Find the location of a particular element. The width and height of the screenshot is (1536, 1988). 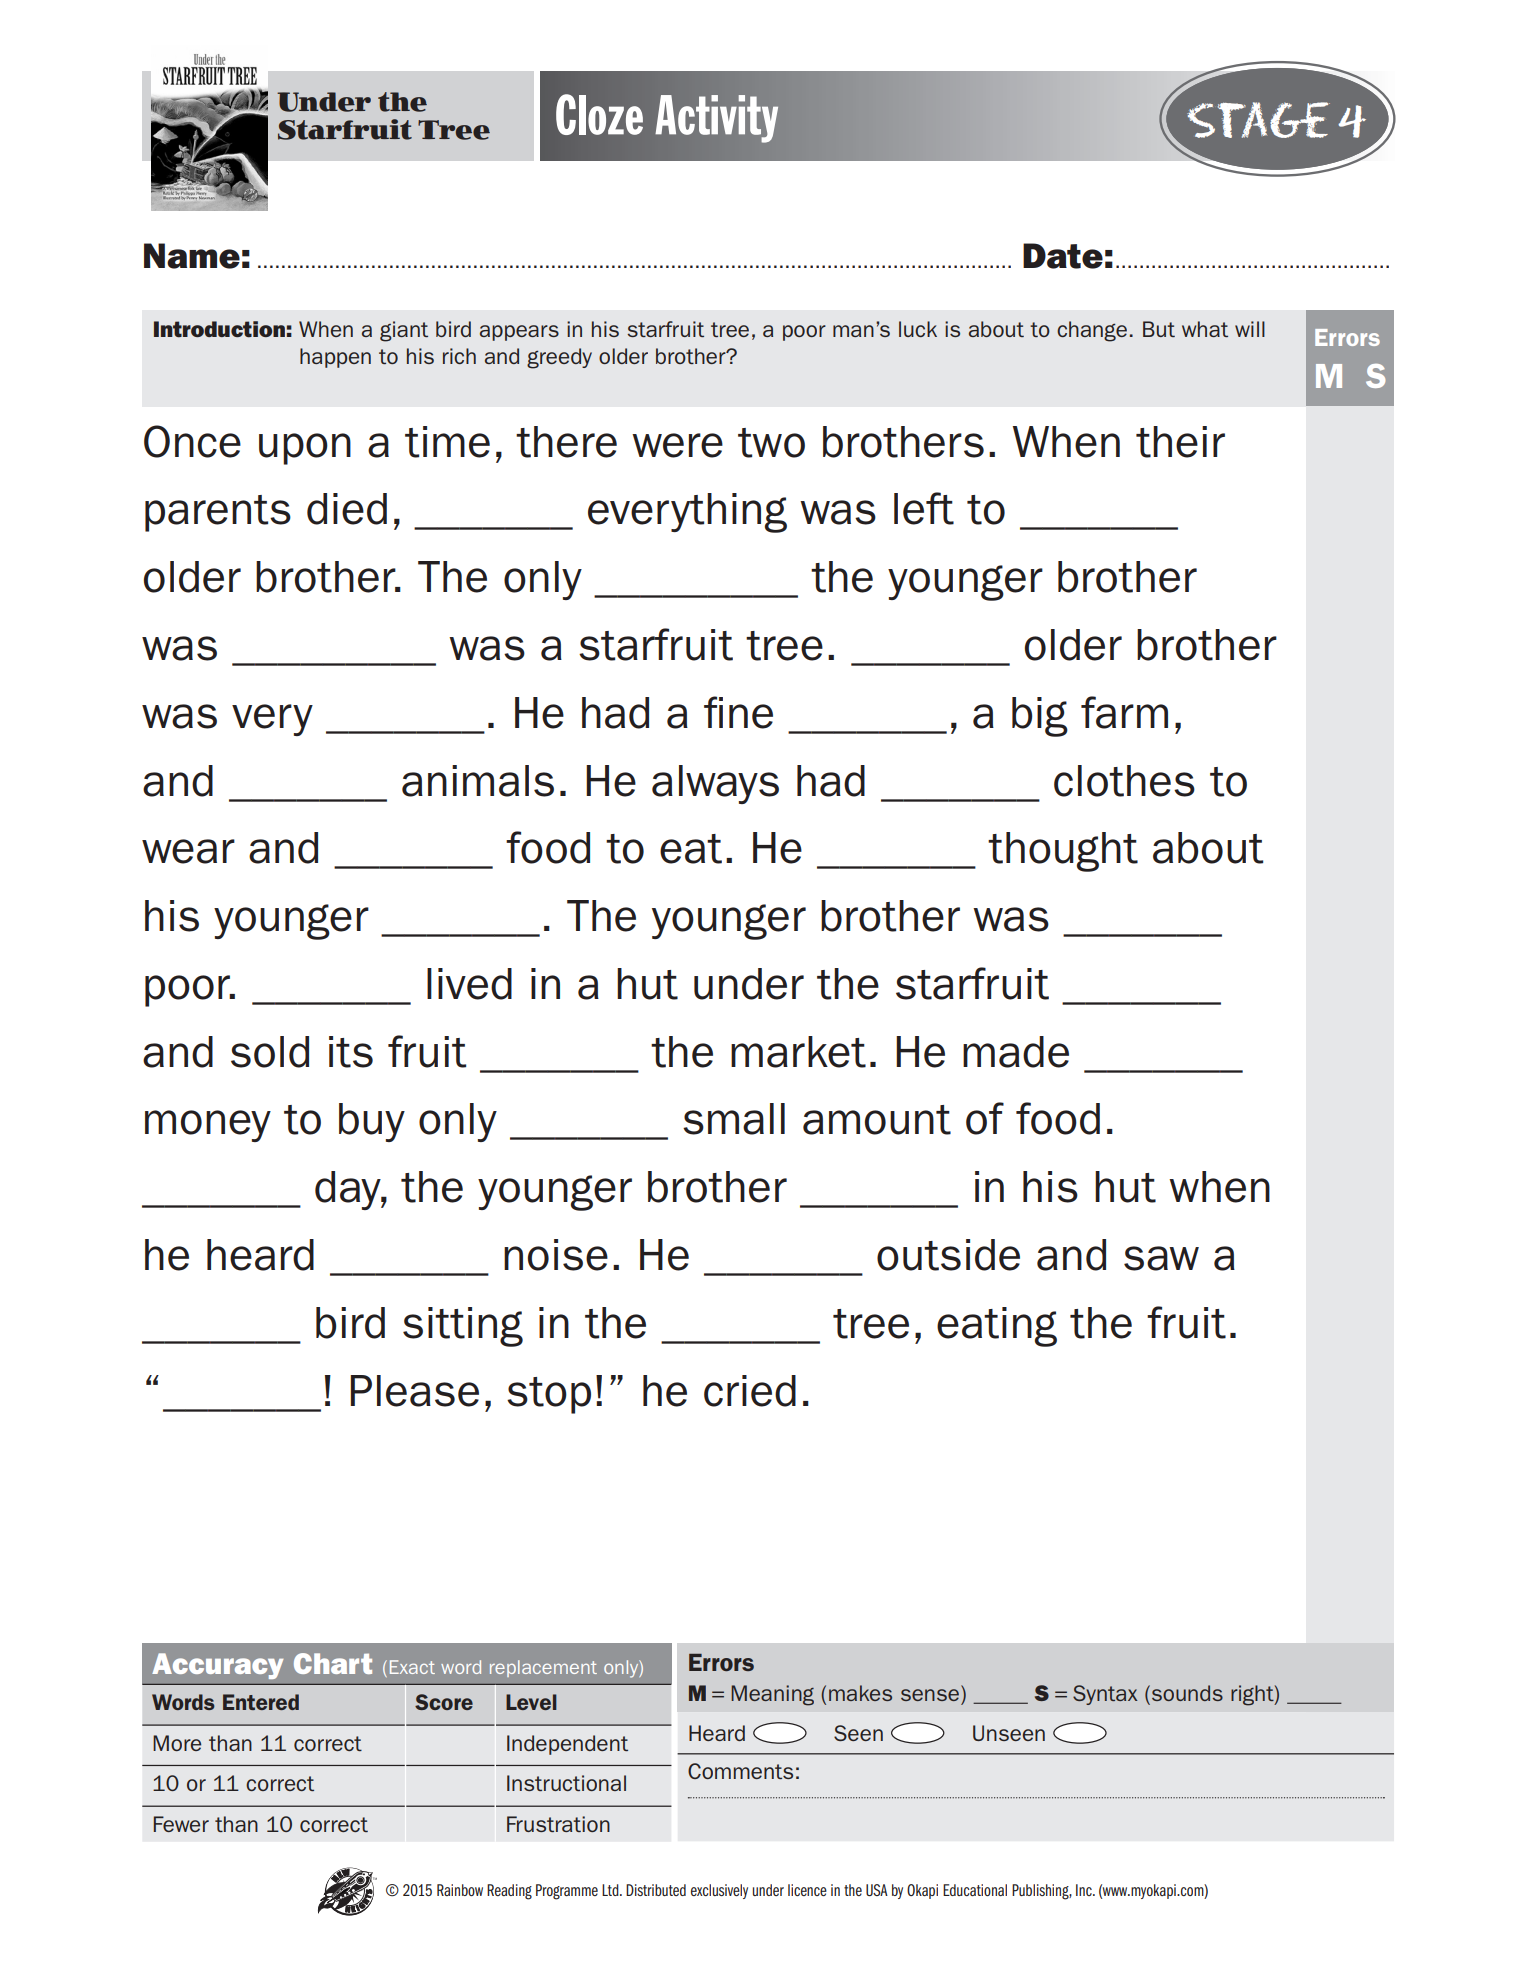

Inc is located at coordinates (1085, 1890).
